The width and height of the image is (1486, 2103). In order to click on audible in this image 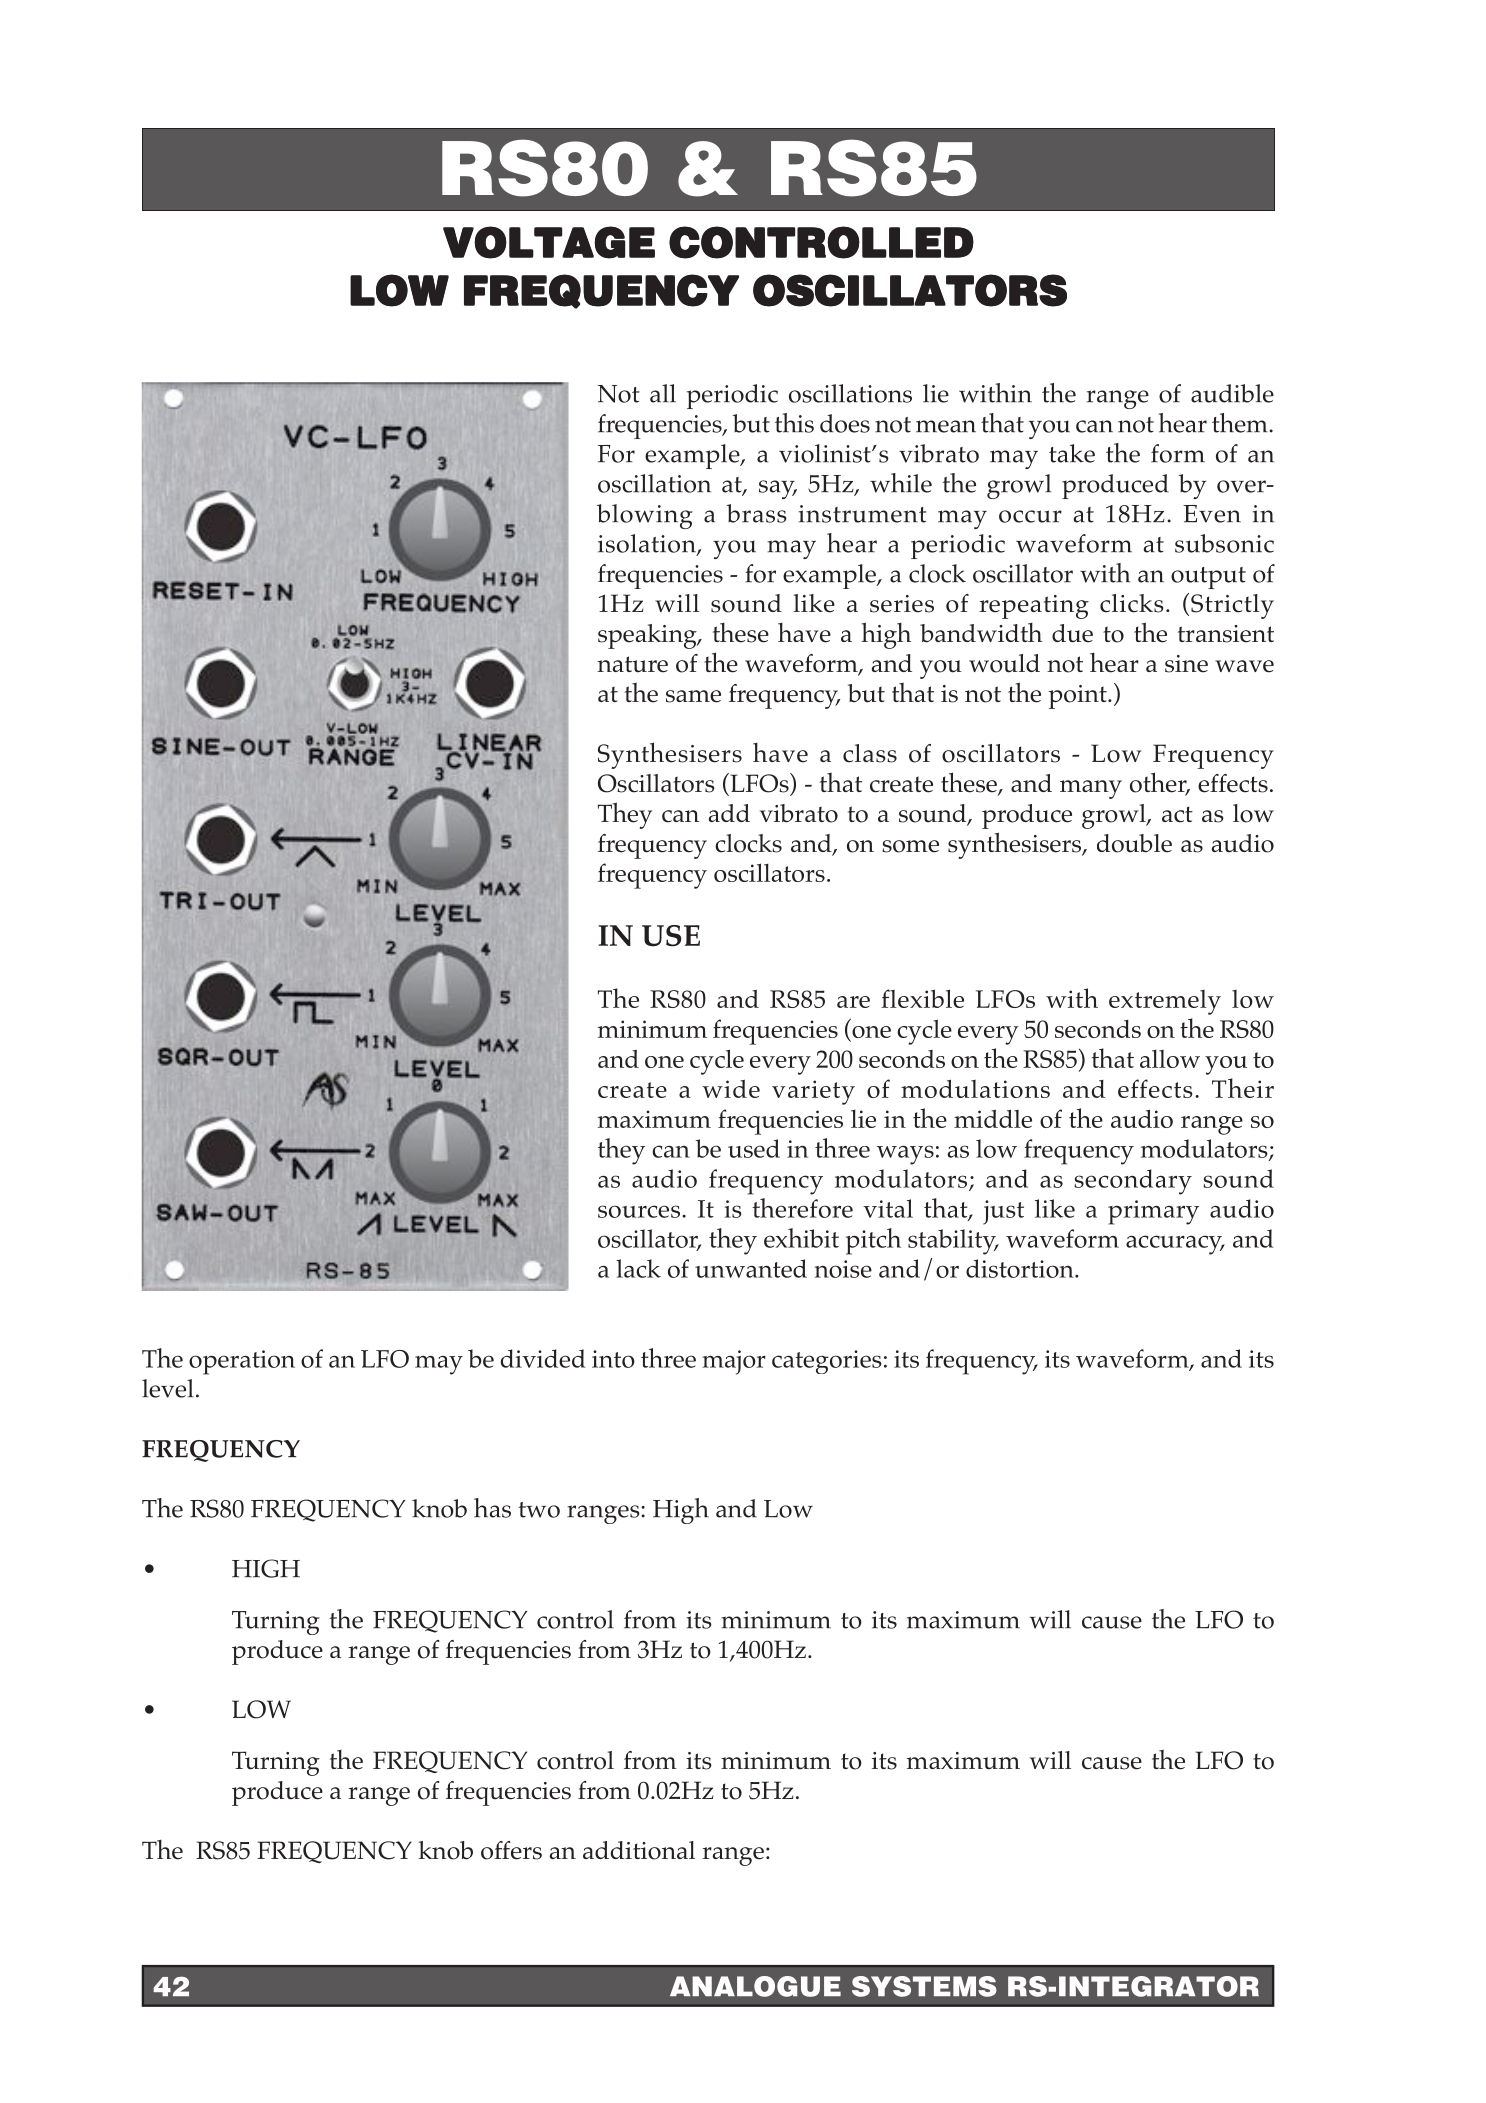, I will do `click(1232, 393)`.
